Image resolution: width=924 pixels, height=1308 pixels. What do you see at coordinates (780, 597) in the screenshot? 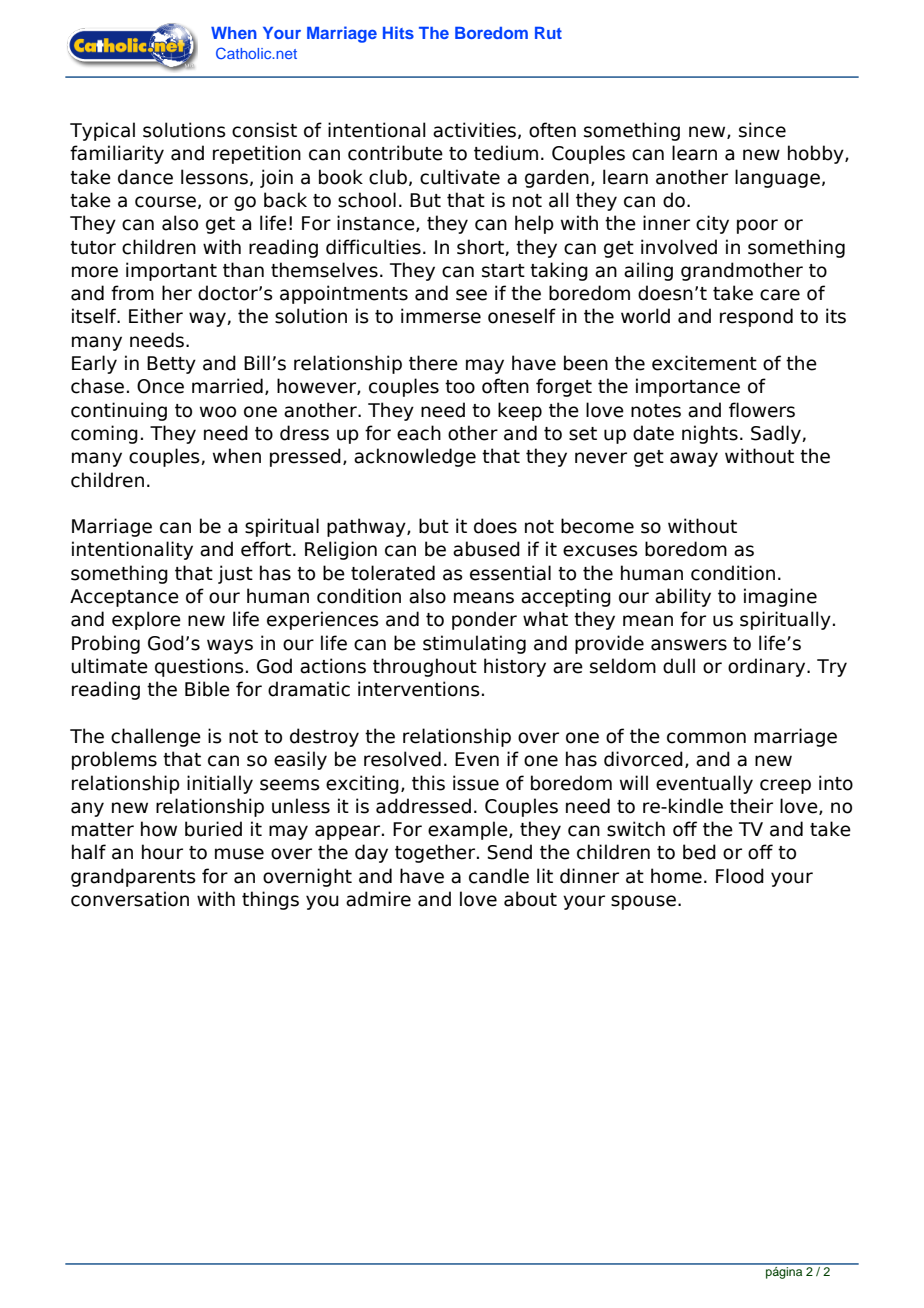
I see `imagine` at bounding box center [780, 597].
